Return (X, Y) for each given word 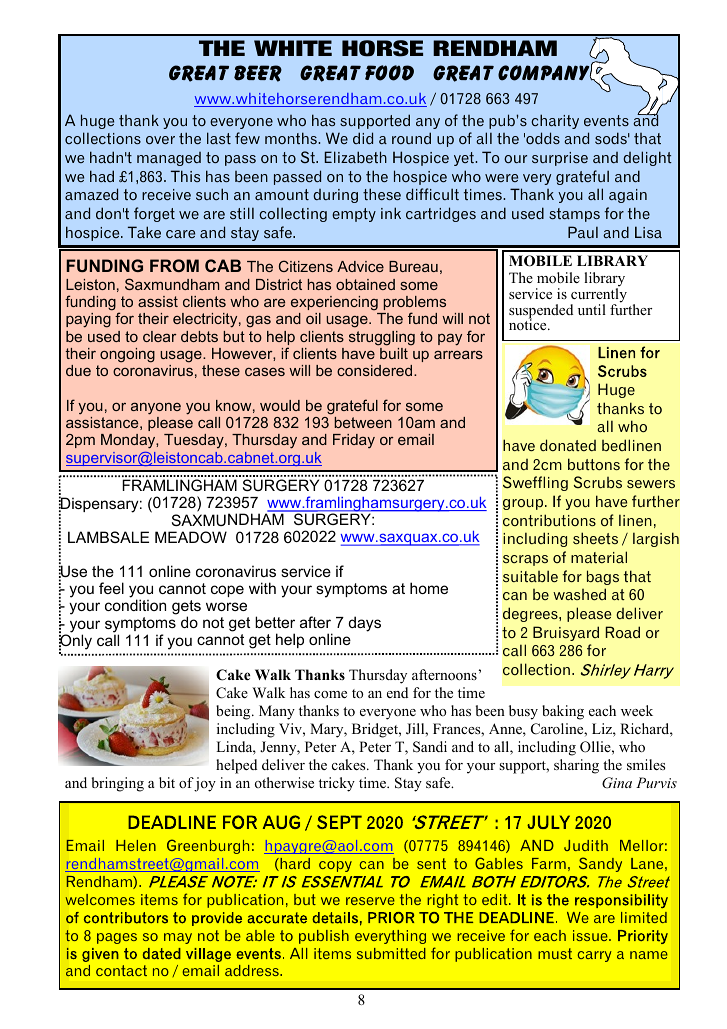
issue (591, 935)
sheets (595, 538)
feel (111, 588)
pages (117, 938)
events (606, 120)
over (160, 140)
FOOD (389, 73)
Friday (354, 441)
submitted (391, 953)
